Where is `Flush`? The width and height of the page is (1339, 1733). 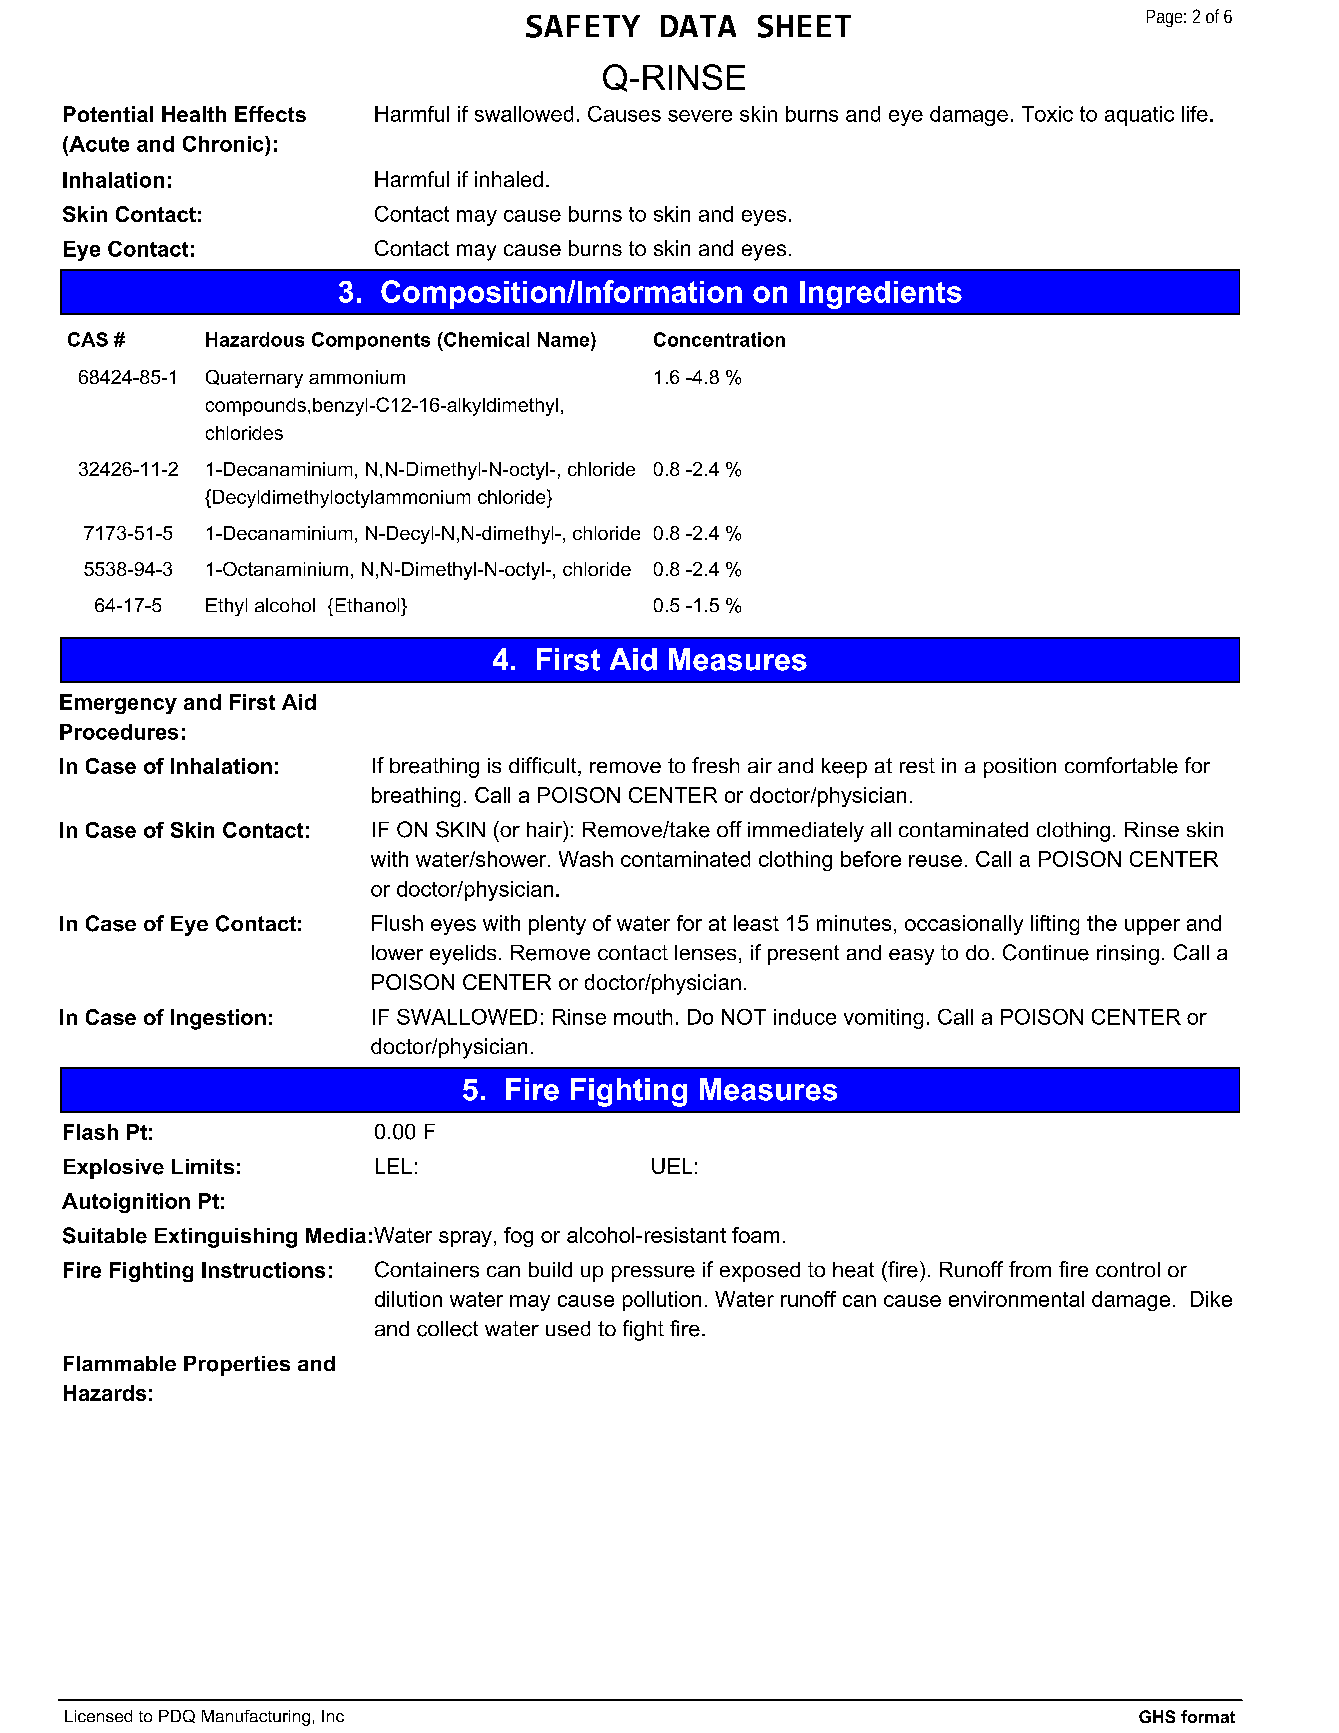
Flush is located at coordinates (397, 923).
